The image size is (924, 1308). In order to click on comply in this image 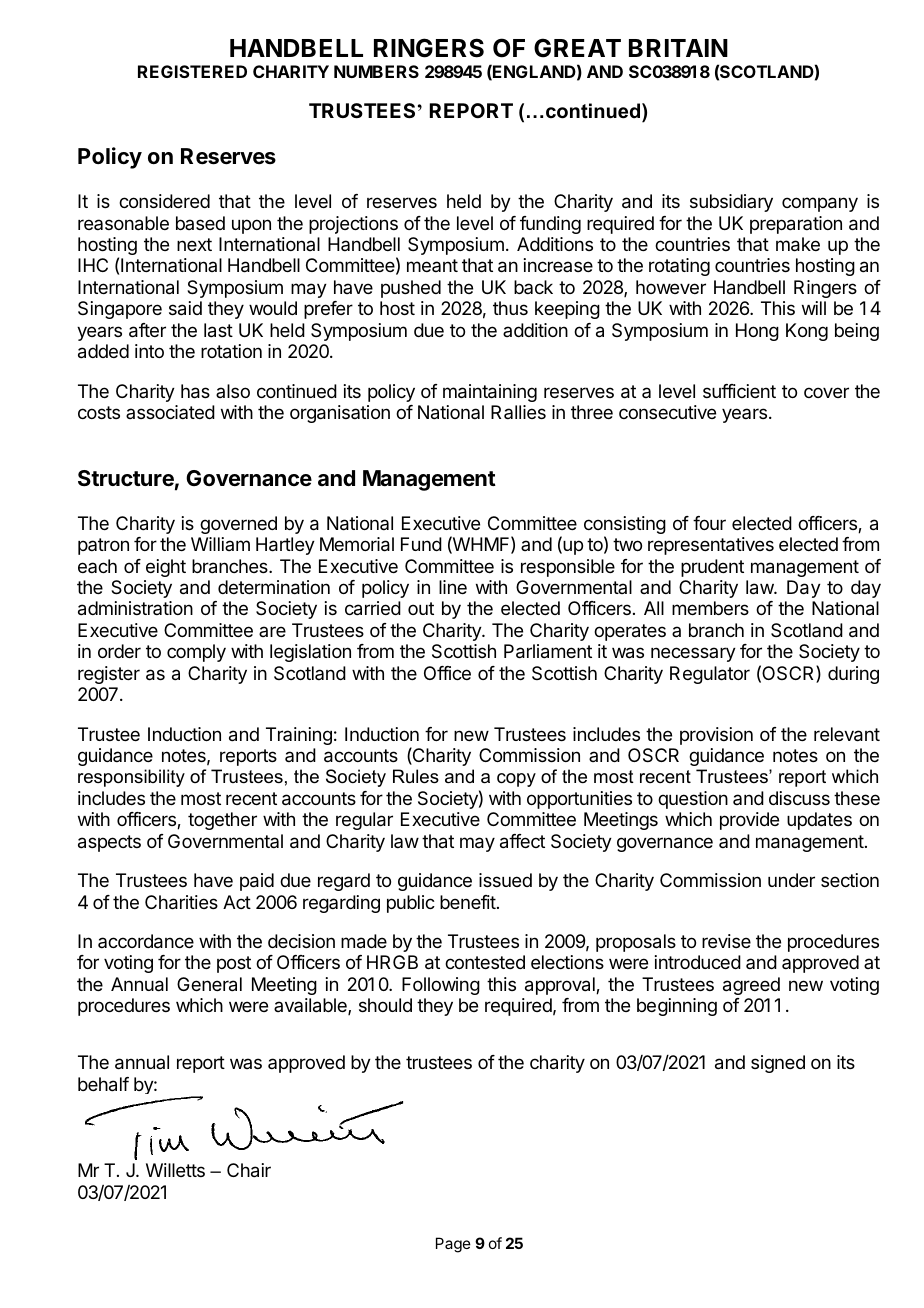, I will do `click(196, 653)`.
